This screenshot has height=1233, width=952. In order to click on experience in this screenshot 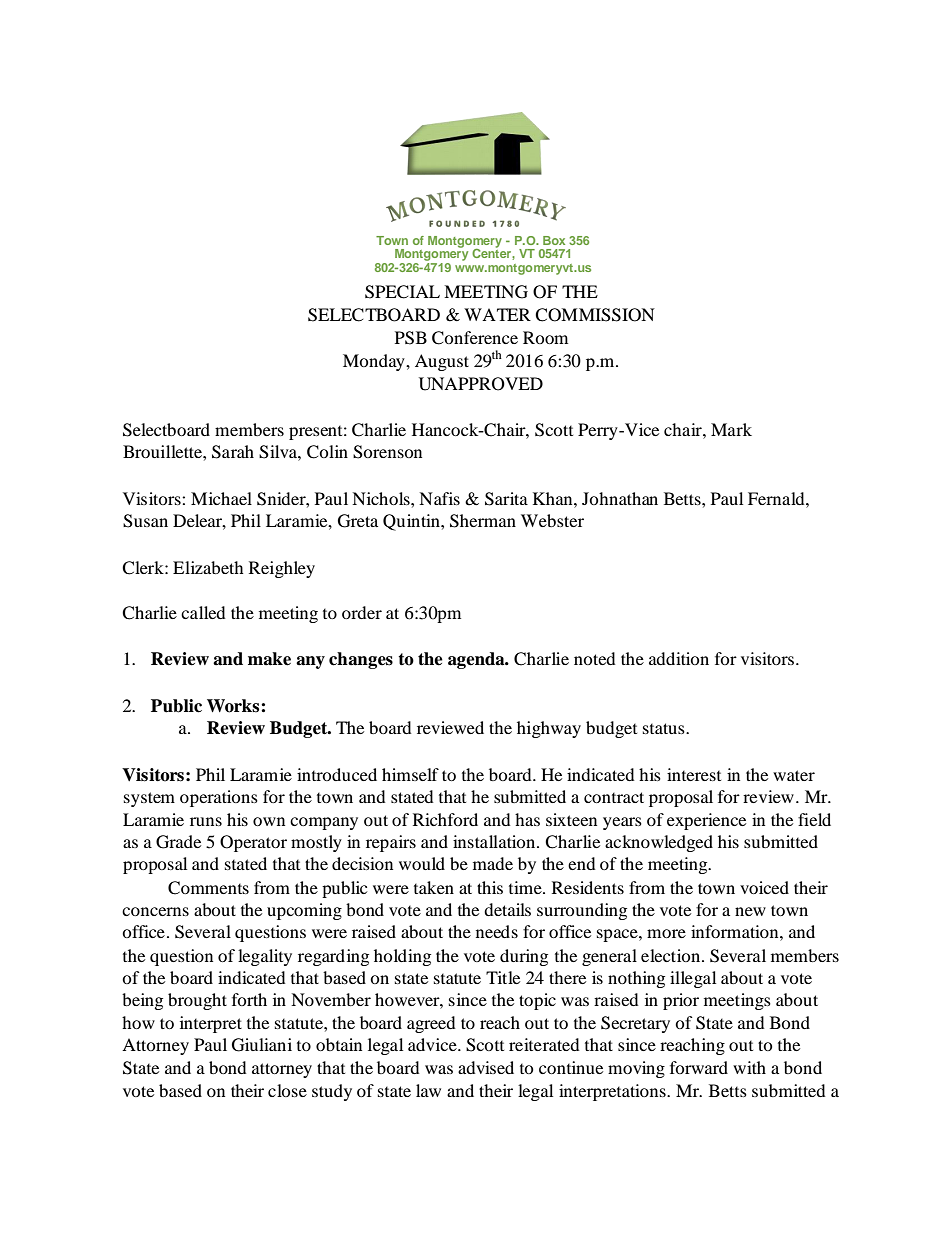, I will do `click(706, 821)`.
